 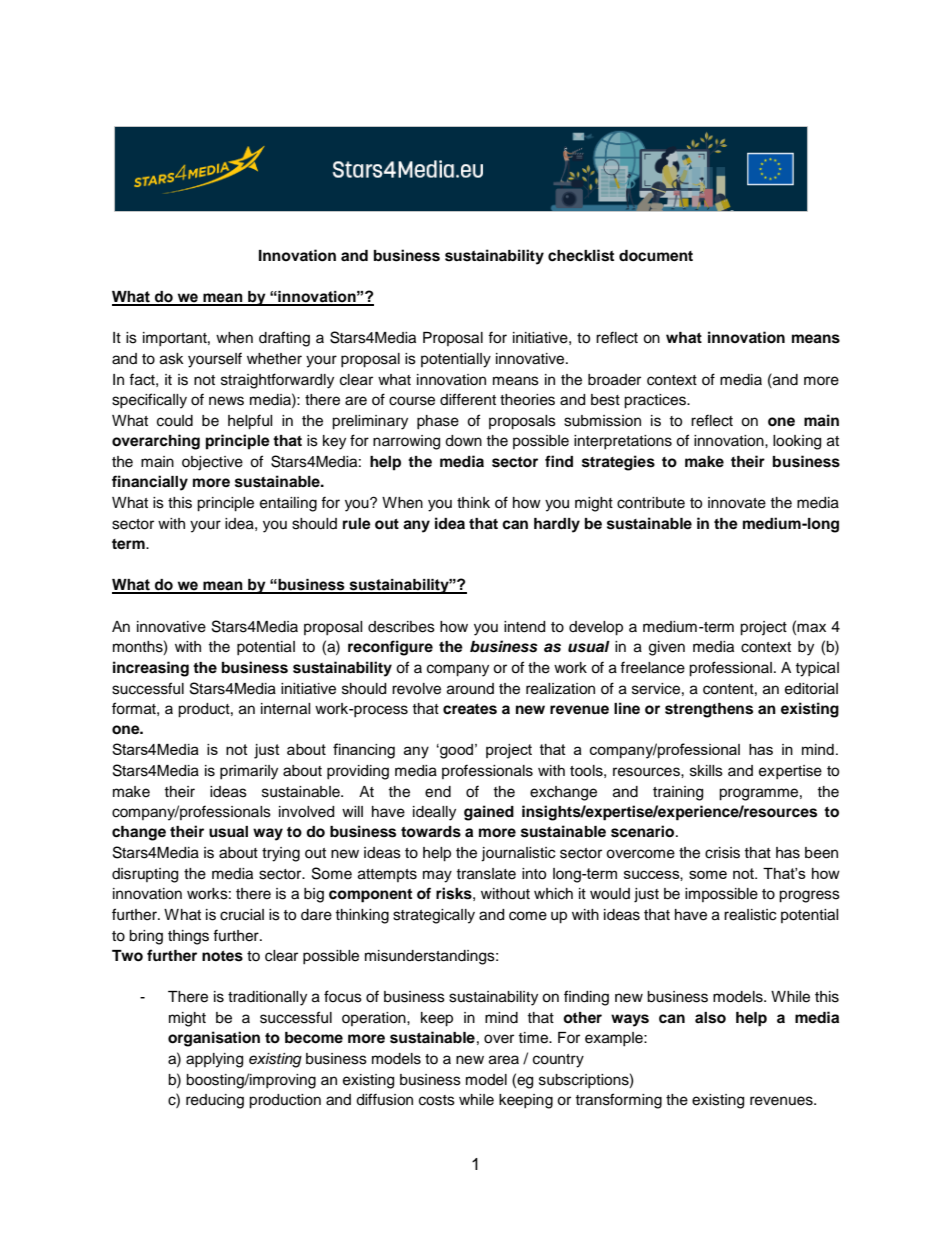 I want to click on training, so click(x=678, y=793).
